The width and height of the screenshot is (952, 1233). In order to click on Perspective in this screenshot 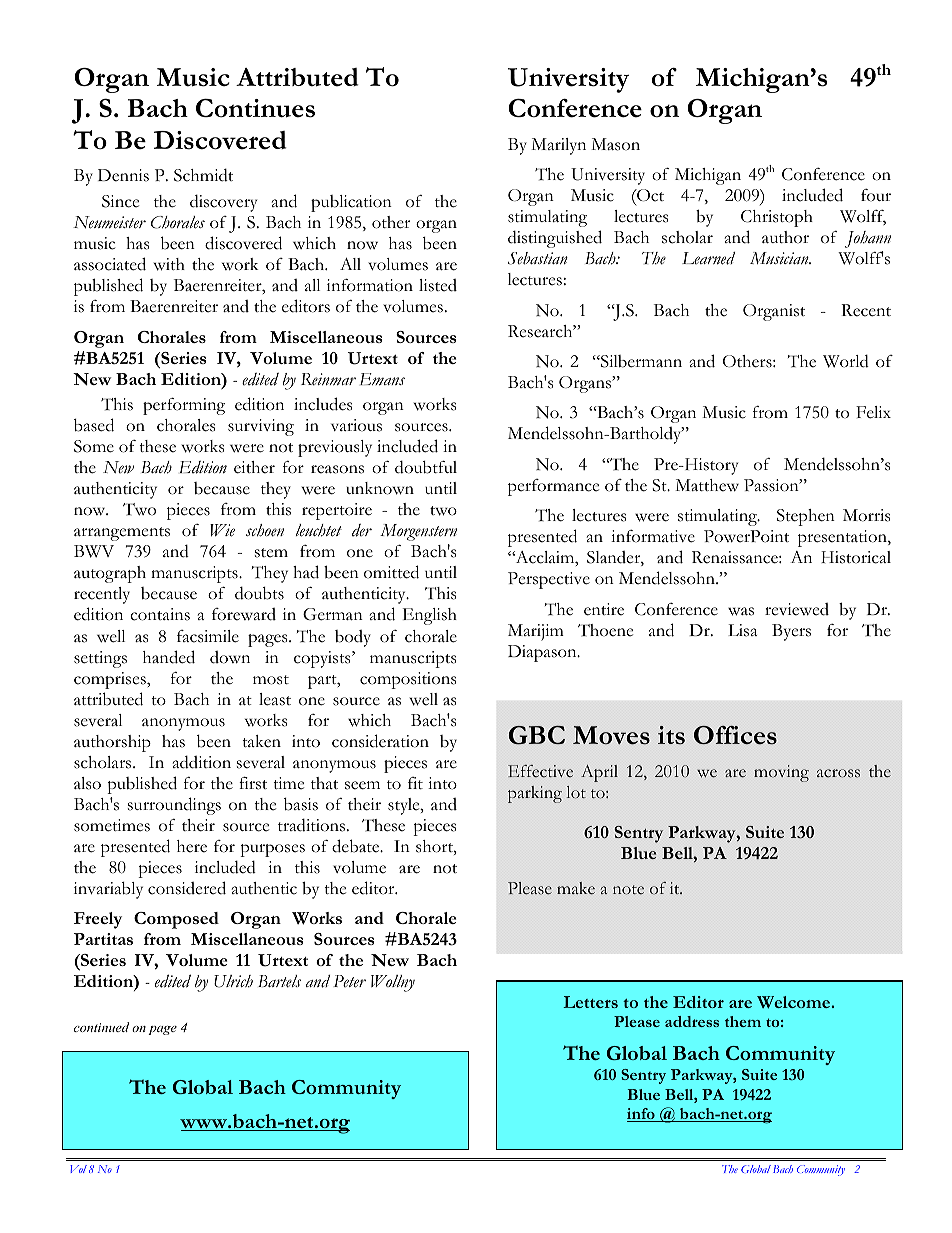, I will do `click(549, 580)`.
